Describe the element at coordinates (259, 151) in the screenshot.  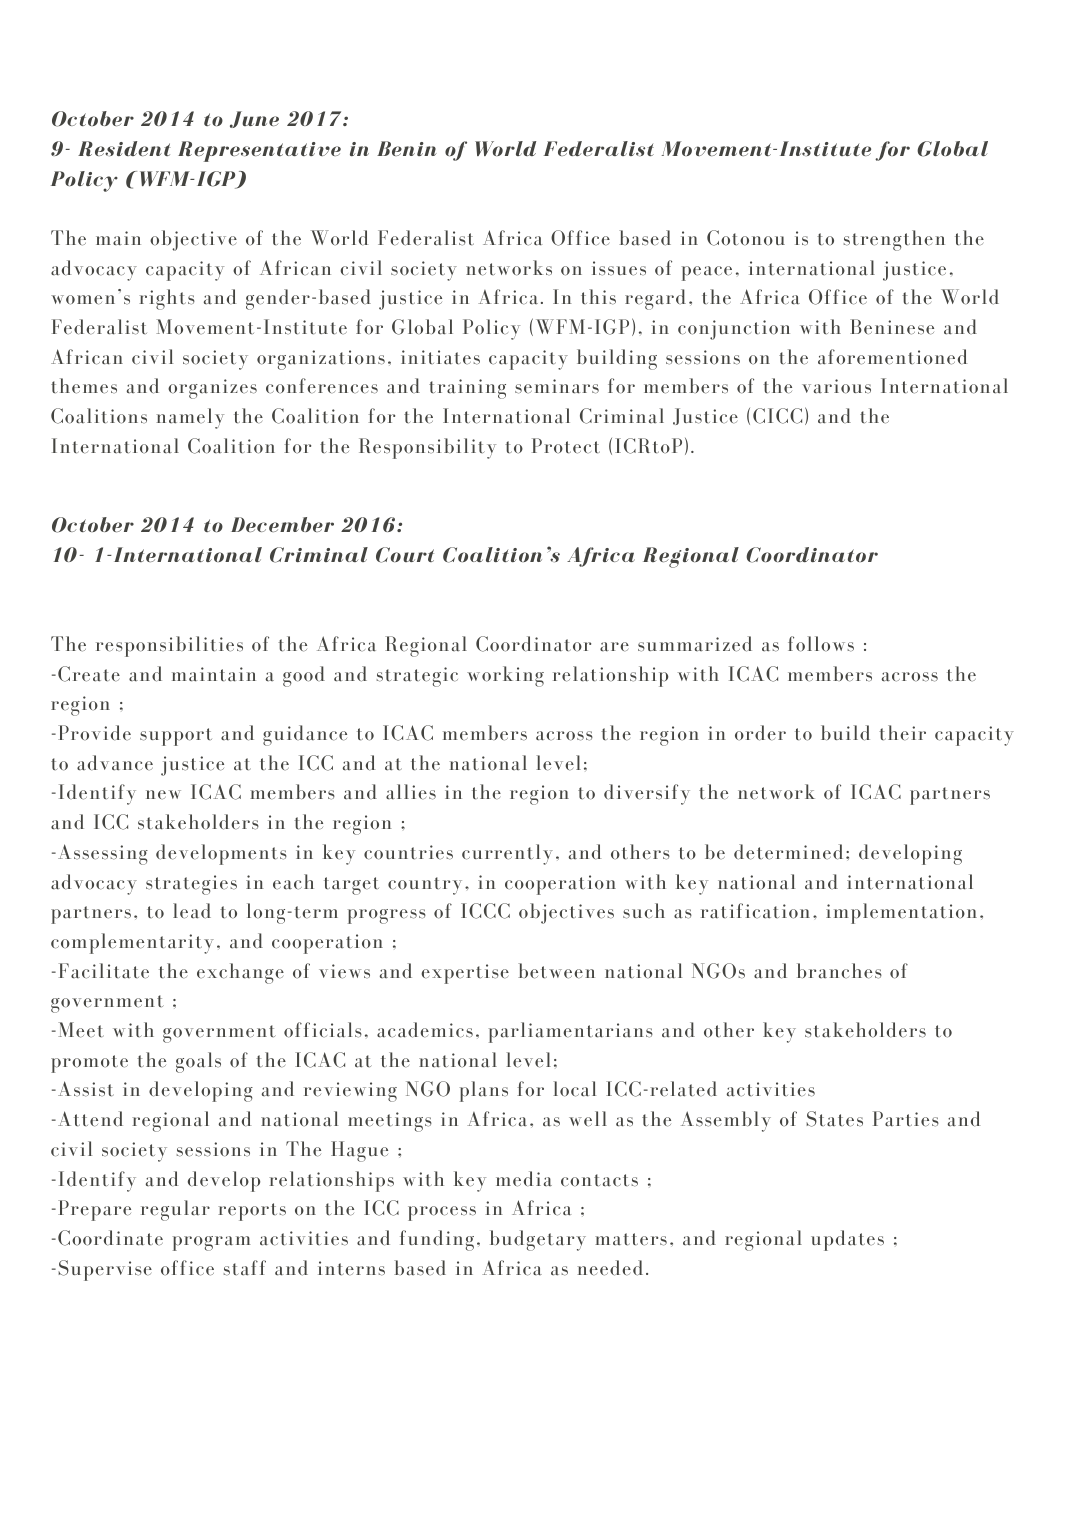
I see `Representative` at that location.
